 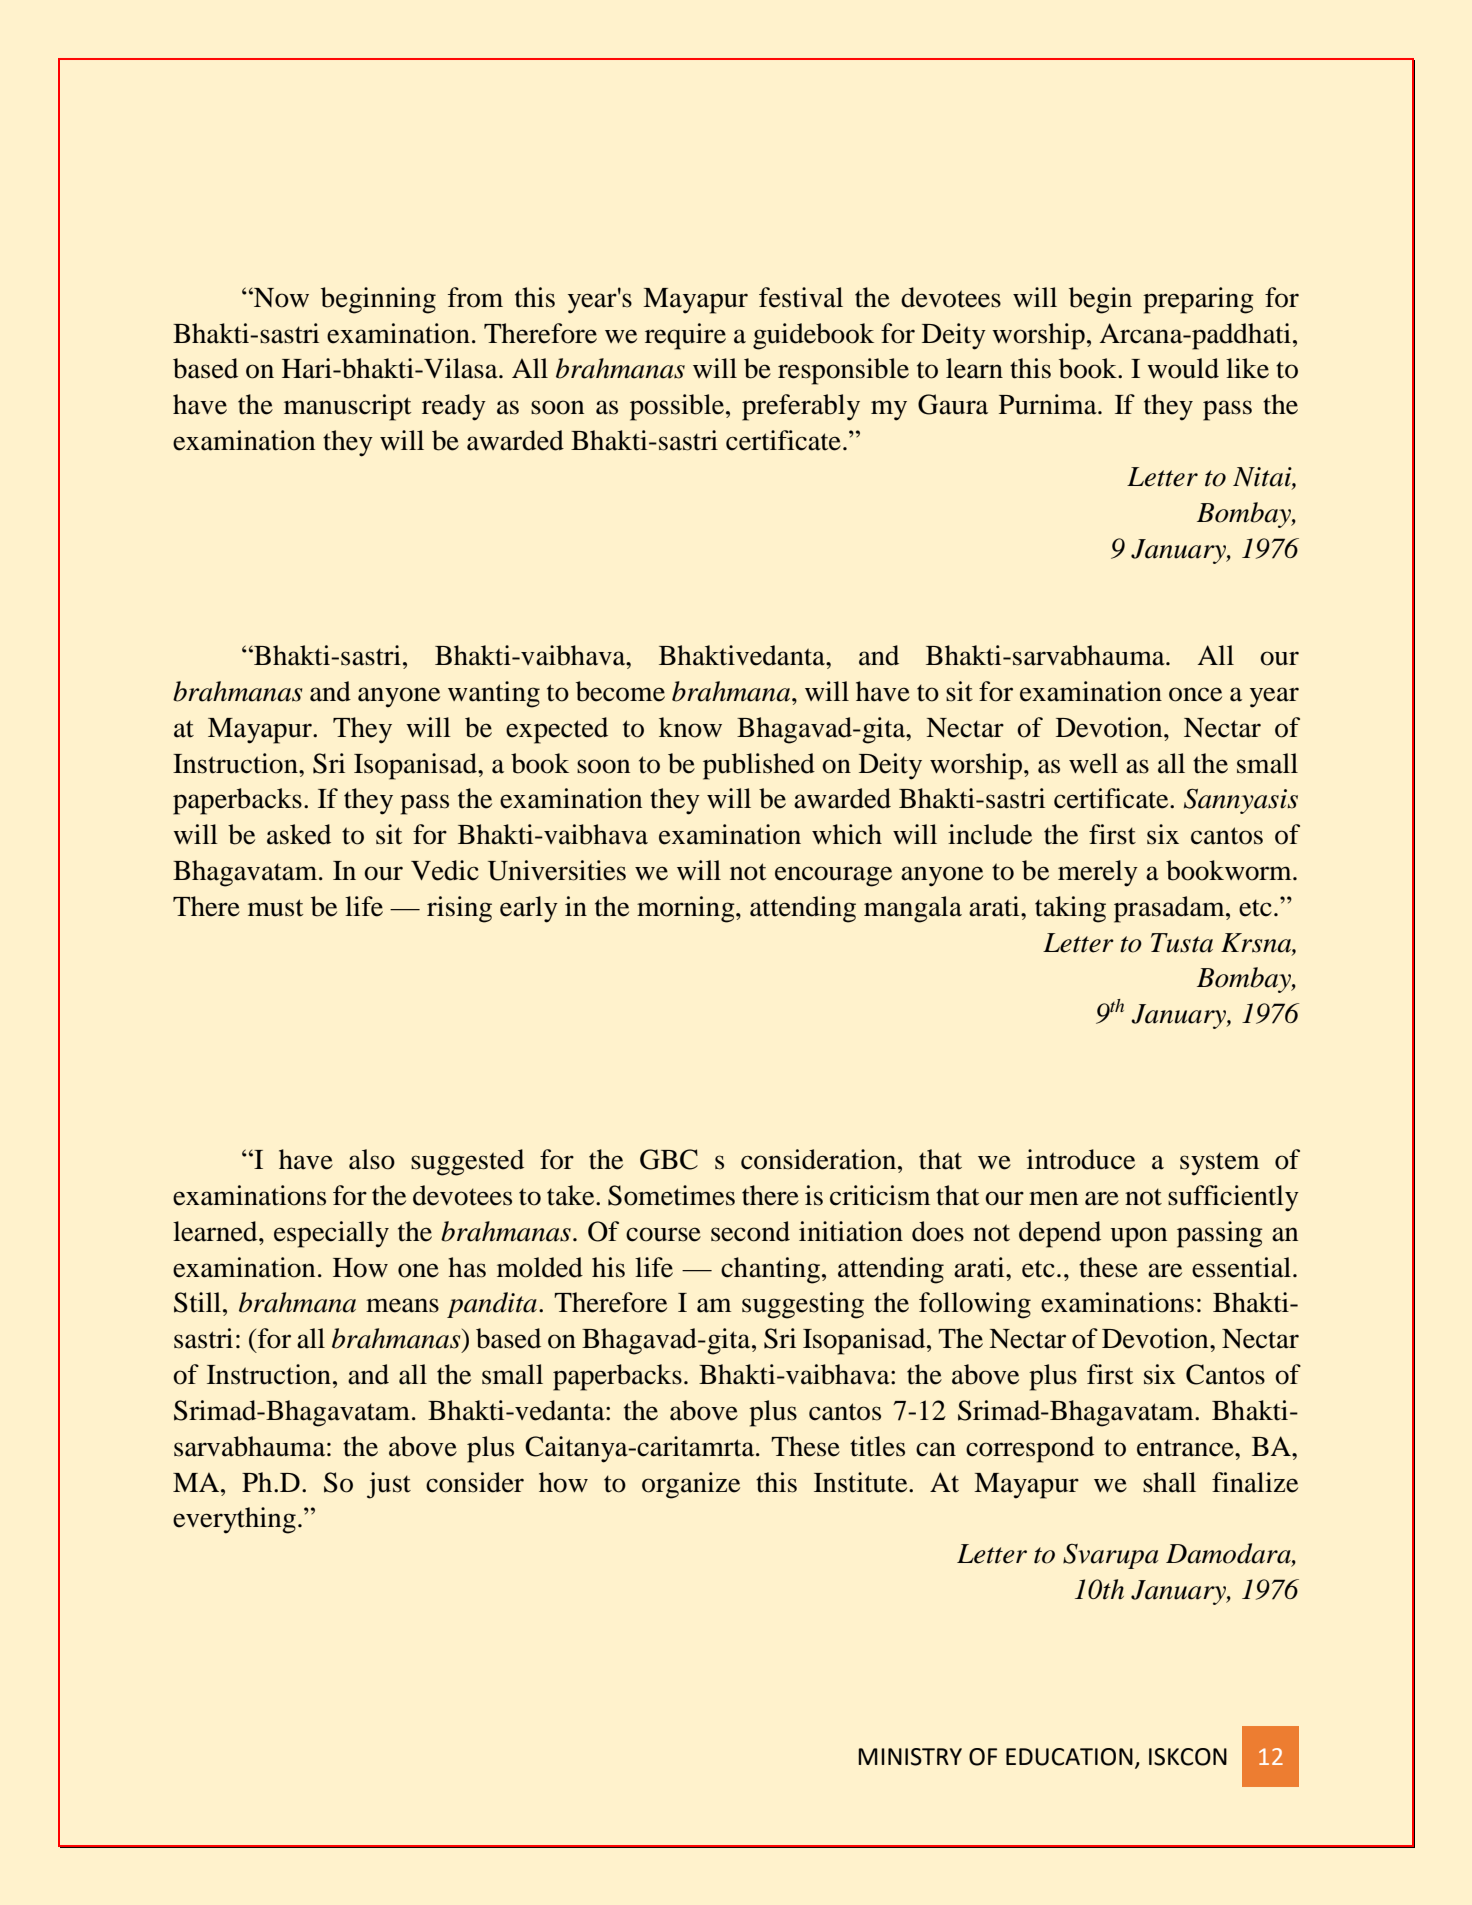 What do you see at coordinates (299, 834) in the page?
I see `asked` at bounding box center [299, 834].
